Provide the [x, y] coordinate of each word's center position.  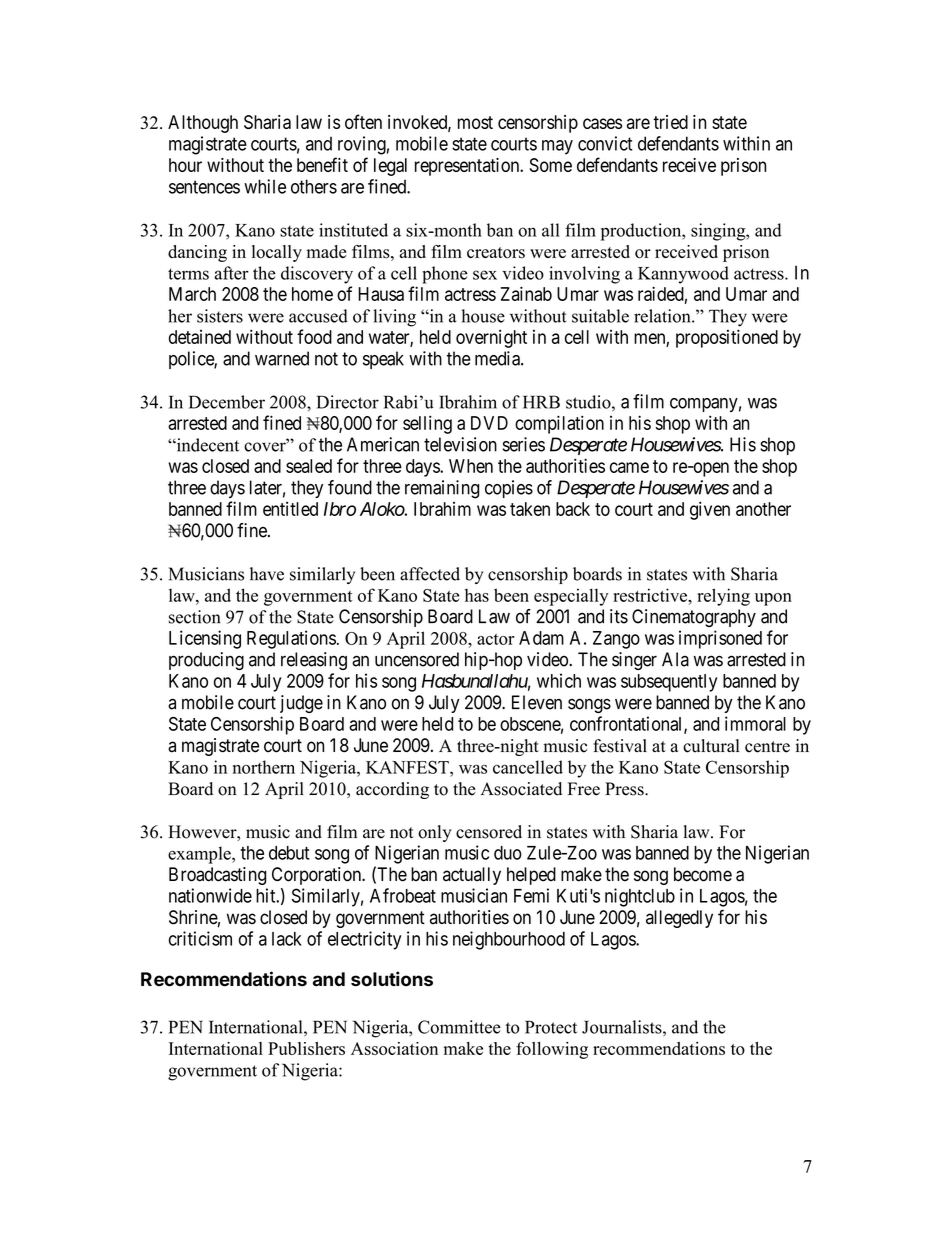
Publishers [306, 1048]
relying [723, 597]
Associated [521, 789]
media [498, 358]
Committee [459, 1027]
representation [468, 167]
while [265, 186]
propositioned [727, 338]
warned [282, 358]
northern [264, 767]
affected [430, 574]
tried [670, 122]
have [267, 574]
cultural [711, 746]
